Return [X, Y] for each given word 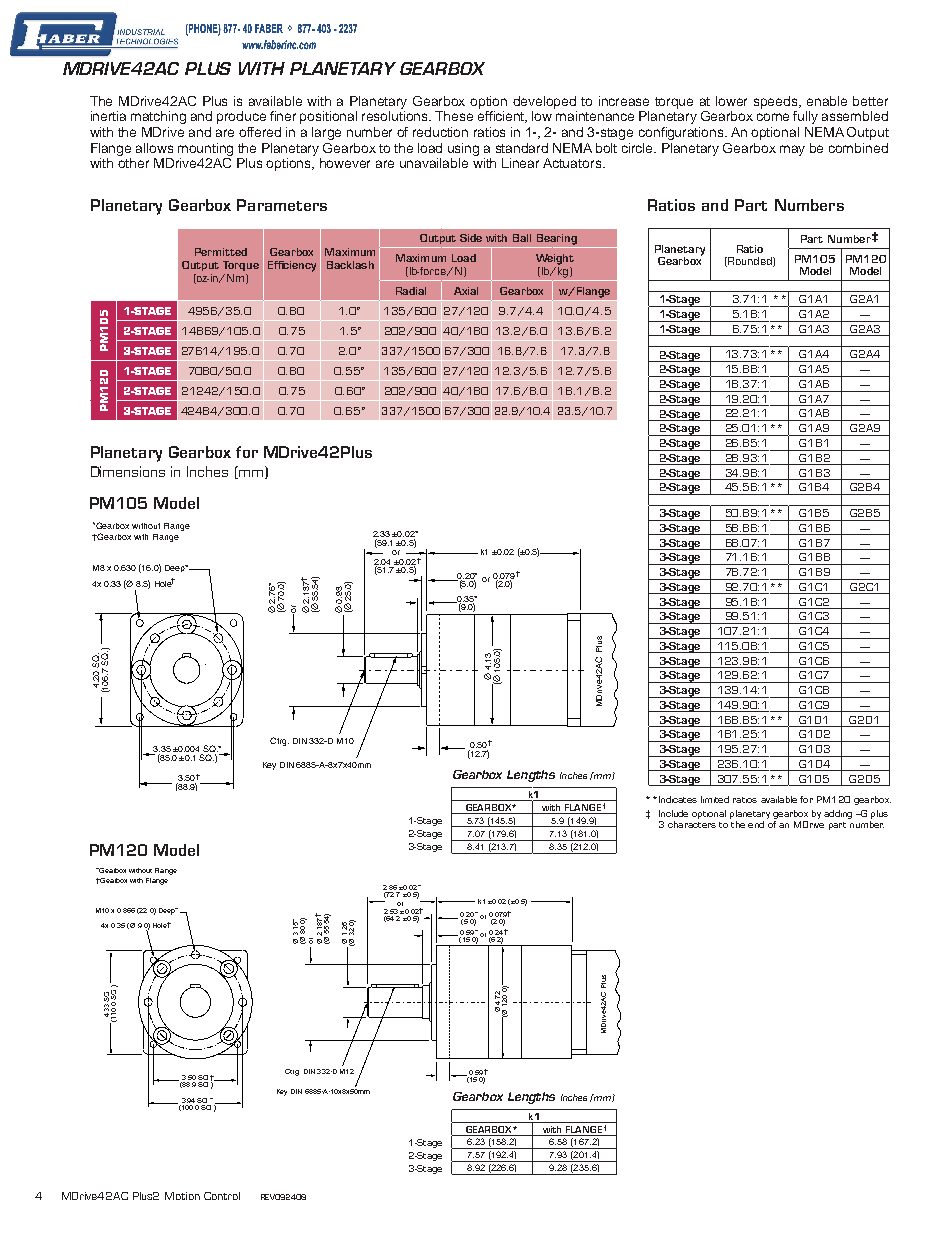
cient [511, 117]
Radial [411, 291]
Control [222, 1196]
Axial [466, 291]
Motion [182, 1196]
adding [838, 814]
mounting [205, 149]
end [756, 824]
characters [692, 823]
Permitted [221, 252]
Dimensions [128, 471]
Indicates [676, 799]
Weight [555, 259]
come [773, 117]
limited [715, 799]
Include [673, 813]
